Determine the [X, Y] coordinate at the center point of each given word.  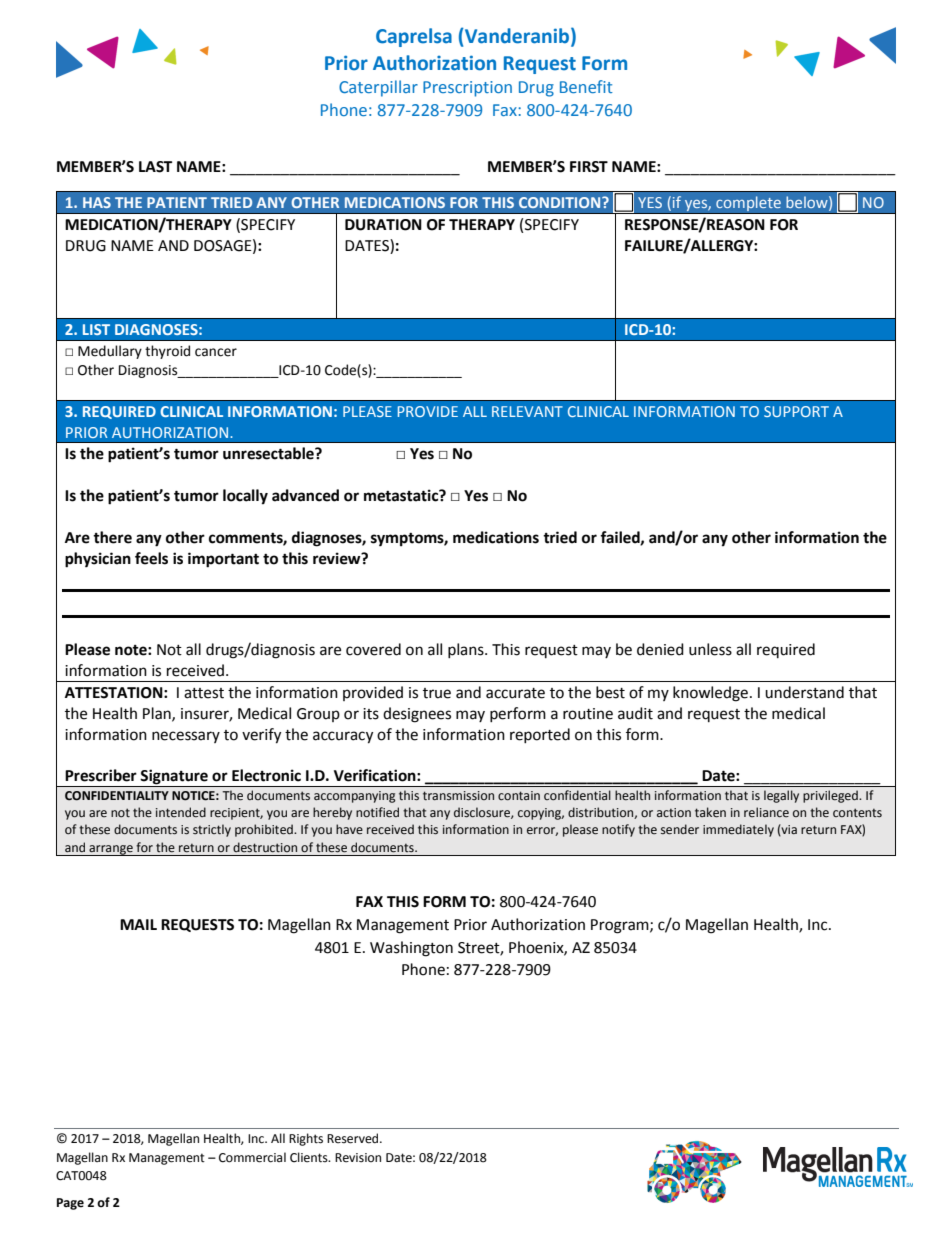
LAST [155, 167]
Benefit [586, 86]
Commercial [252, 1157]
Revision [358, 1158]
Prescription [467, 89]
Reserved [354, 1138]
